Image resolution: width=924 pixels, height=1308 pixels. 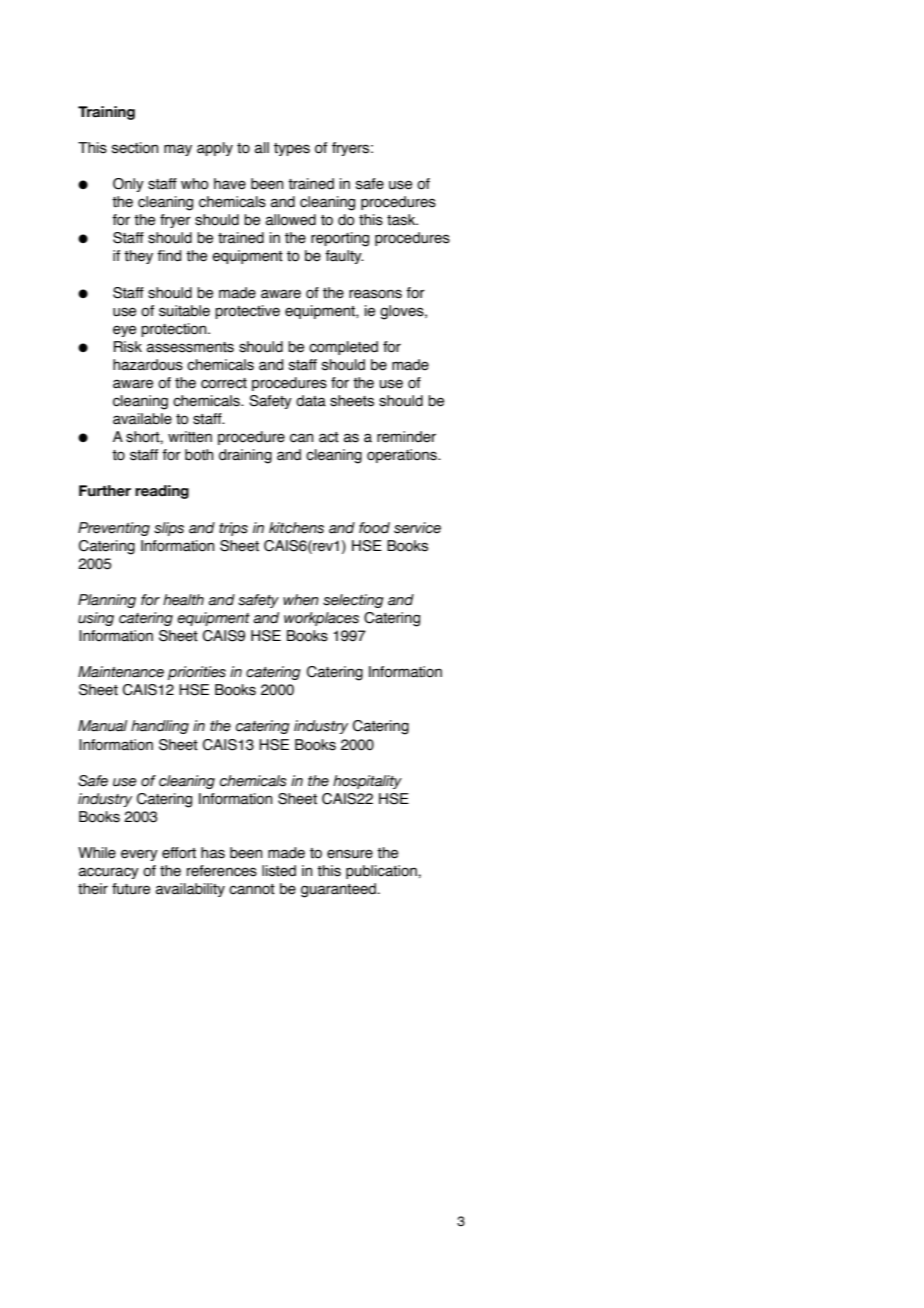 What do you see at coordinates (353, 601) in the screenshot?
I see `selecting` at bounding box center [353, 601].
